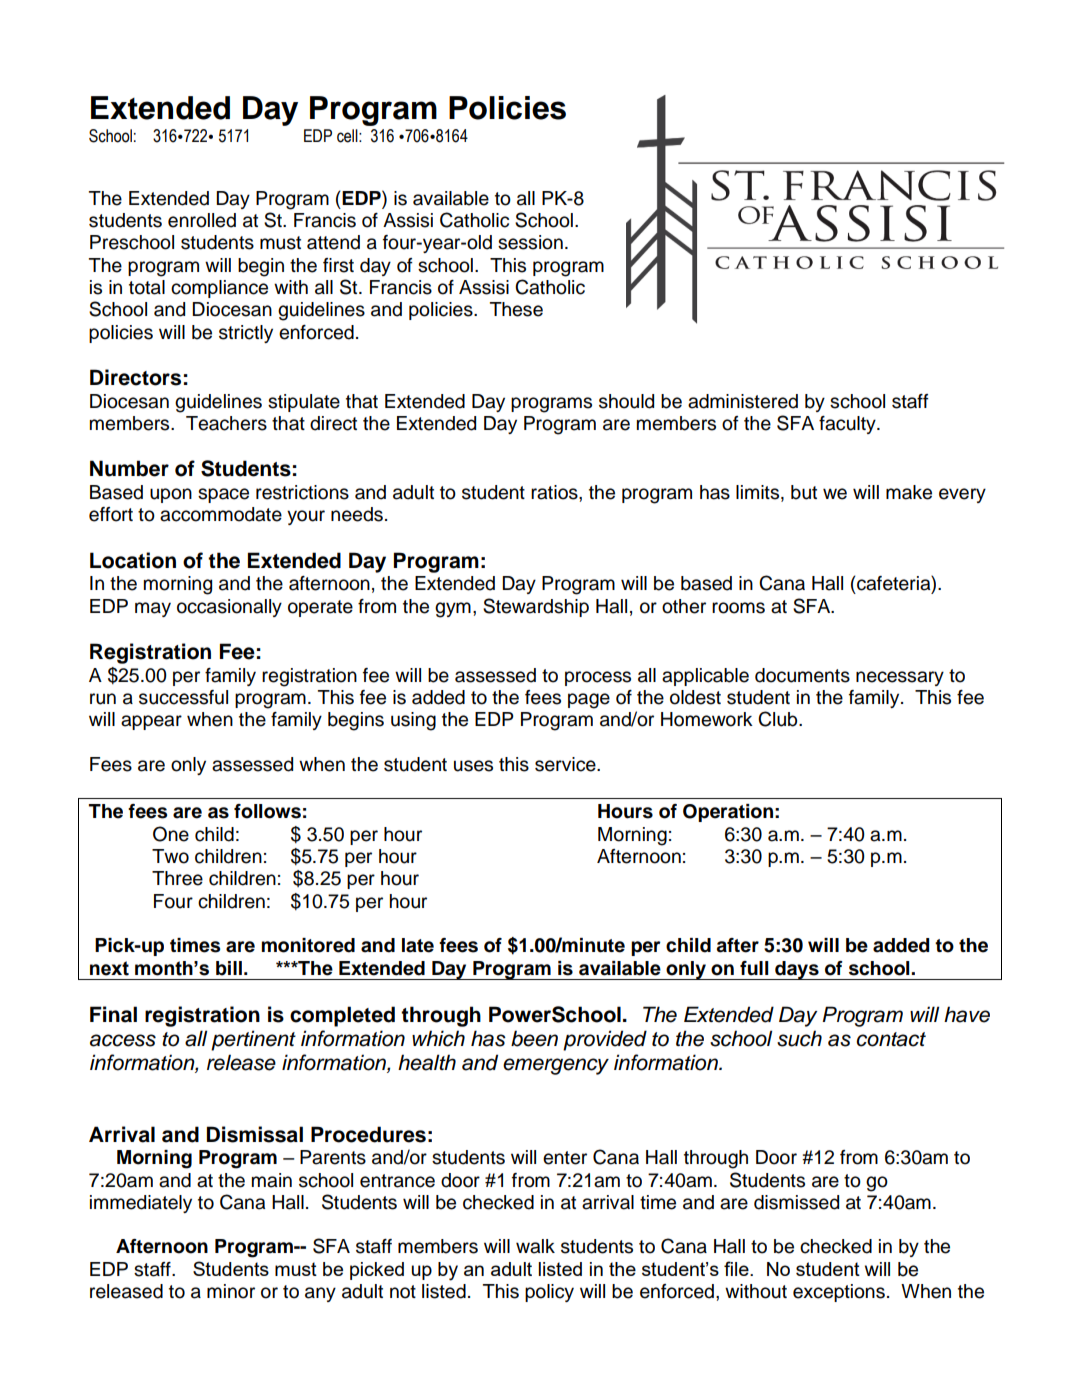  What do you see at coordinates (253, 1040) in the screenshot?
I see `pertinent` at bounding box center [253, 1040].
